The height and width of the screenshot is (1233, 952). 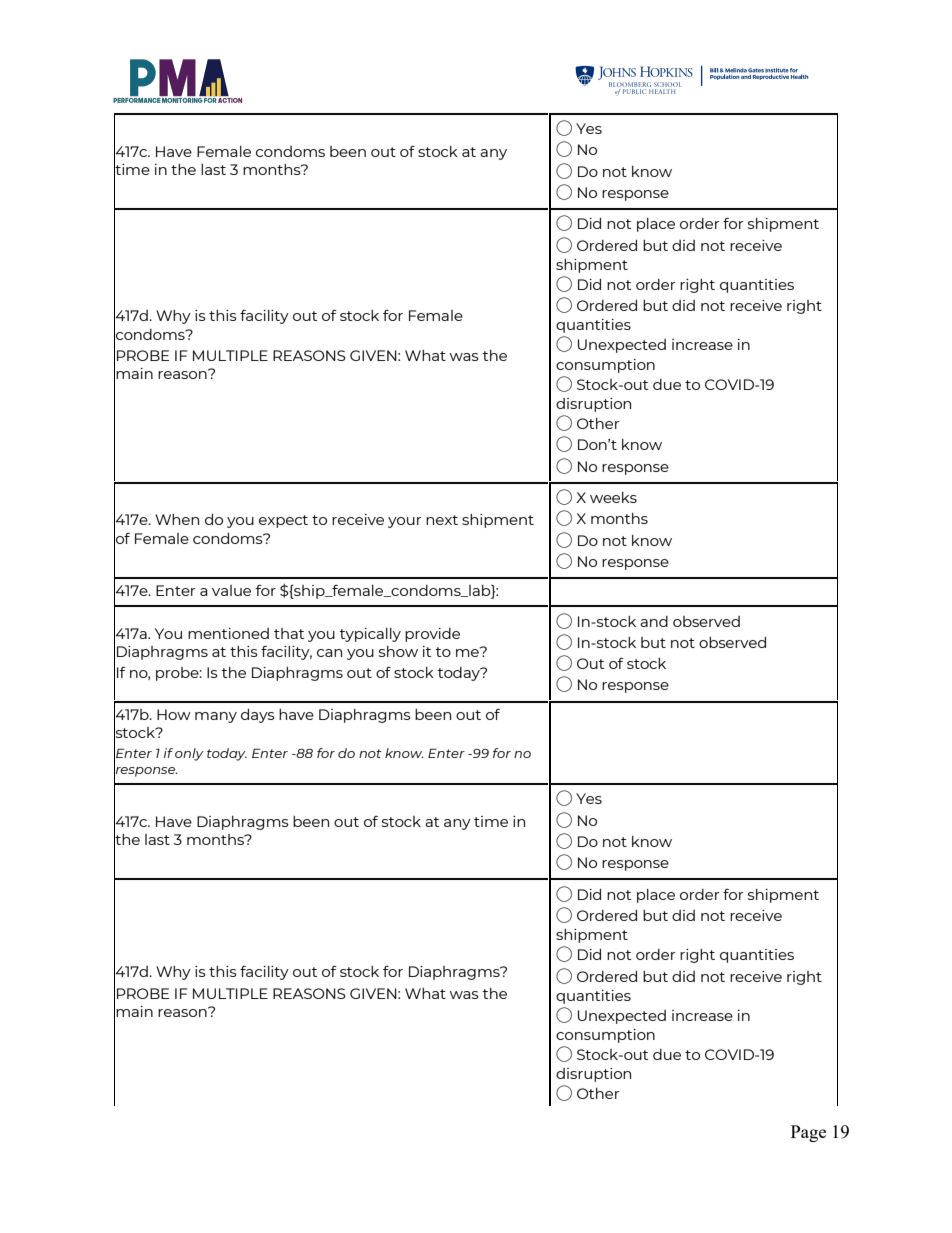 I want to click on days, so click(x=258, y=716).
